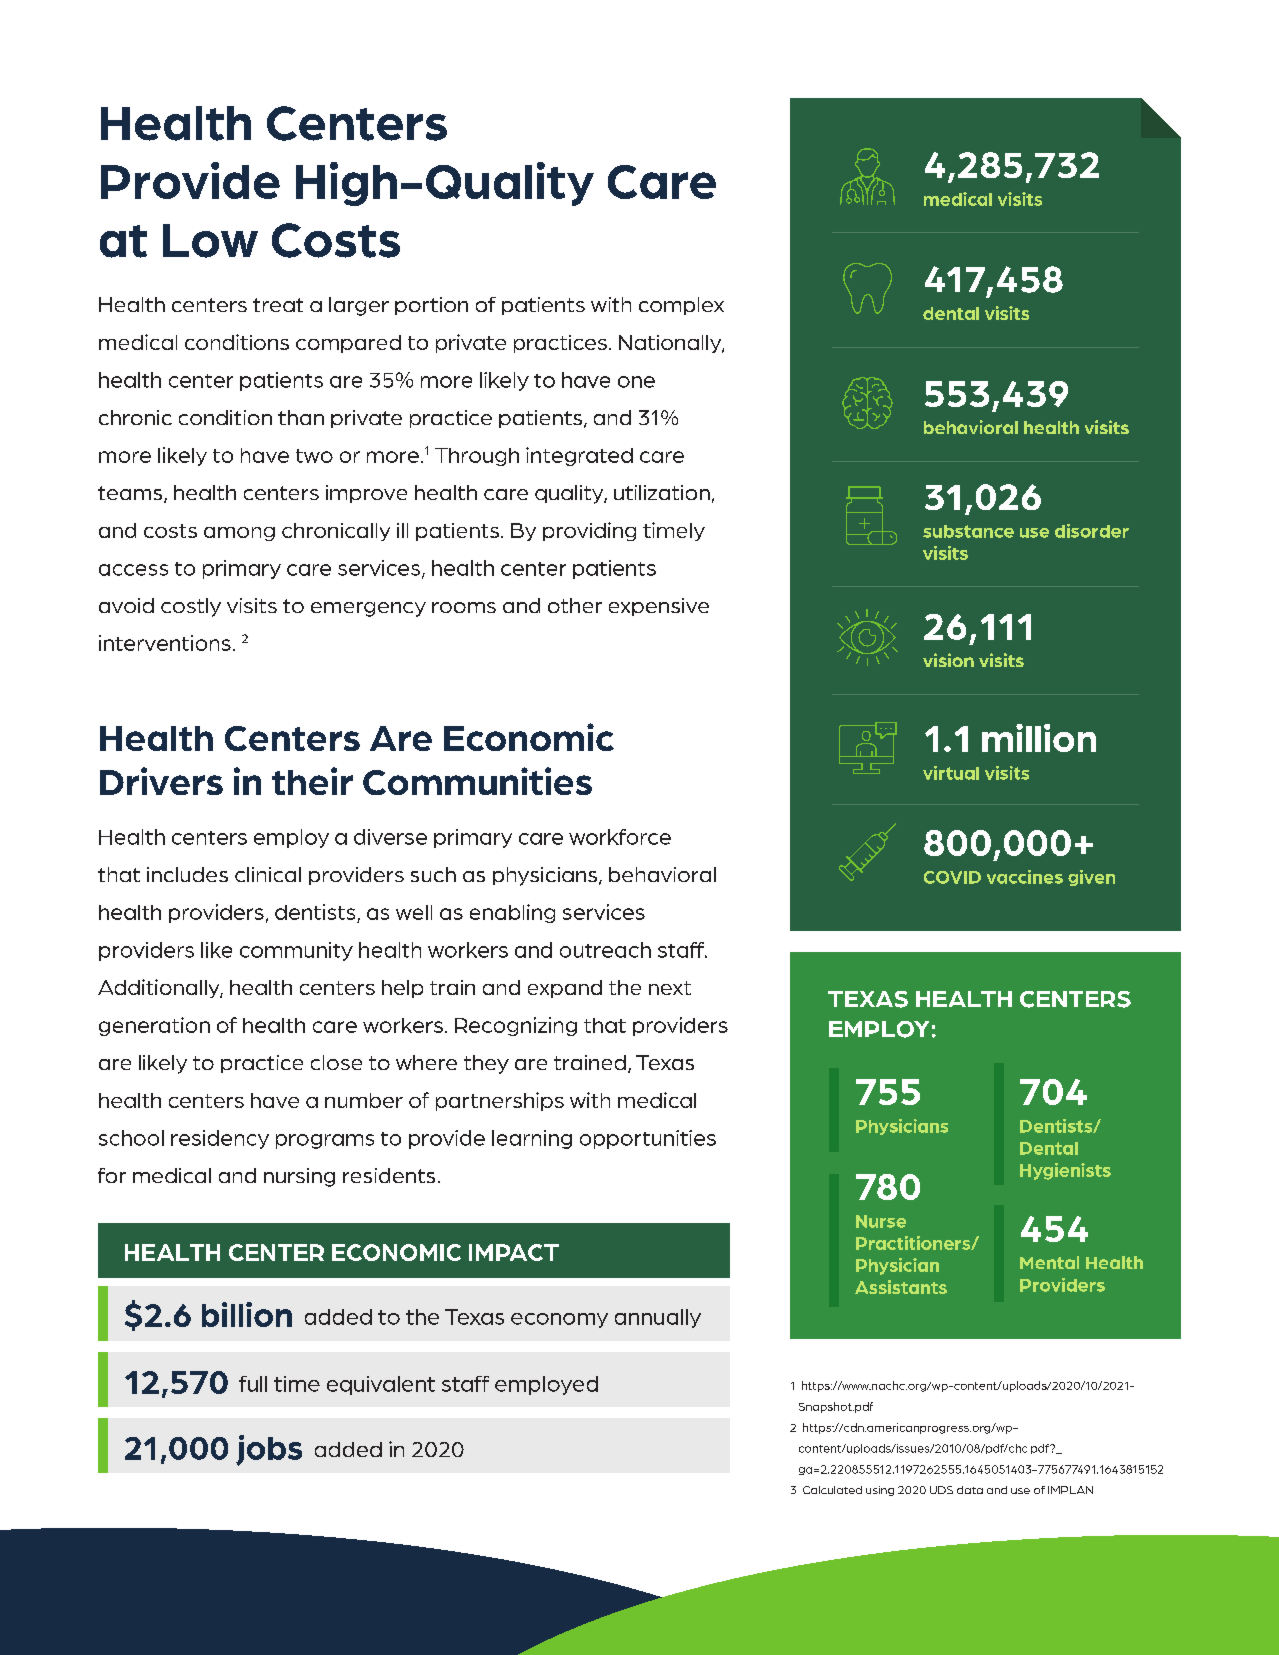  What do you see at coordinates (575, 605) in the page?
I see `other` at bounding box center [575, 605].
